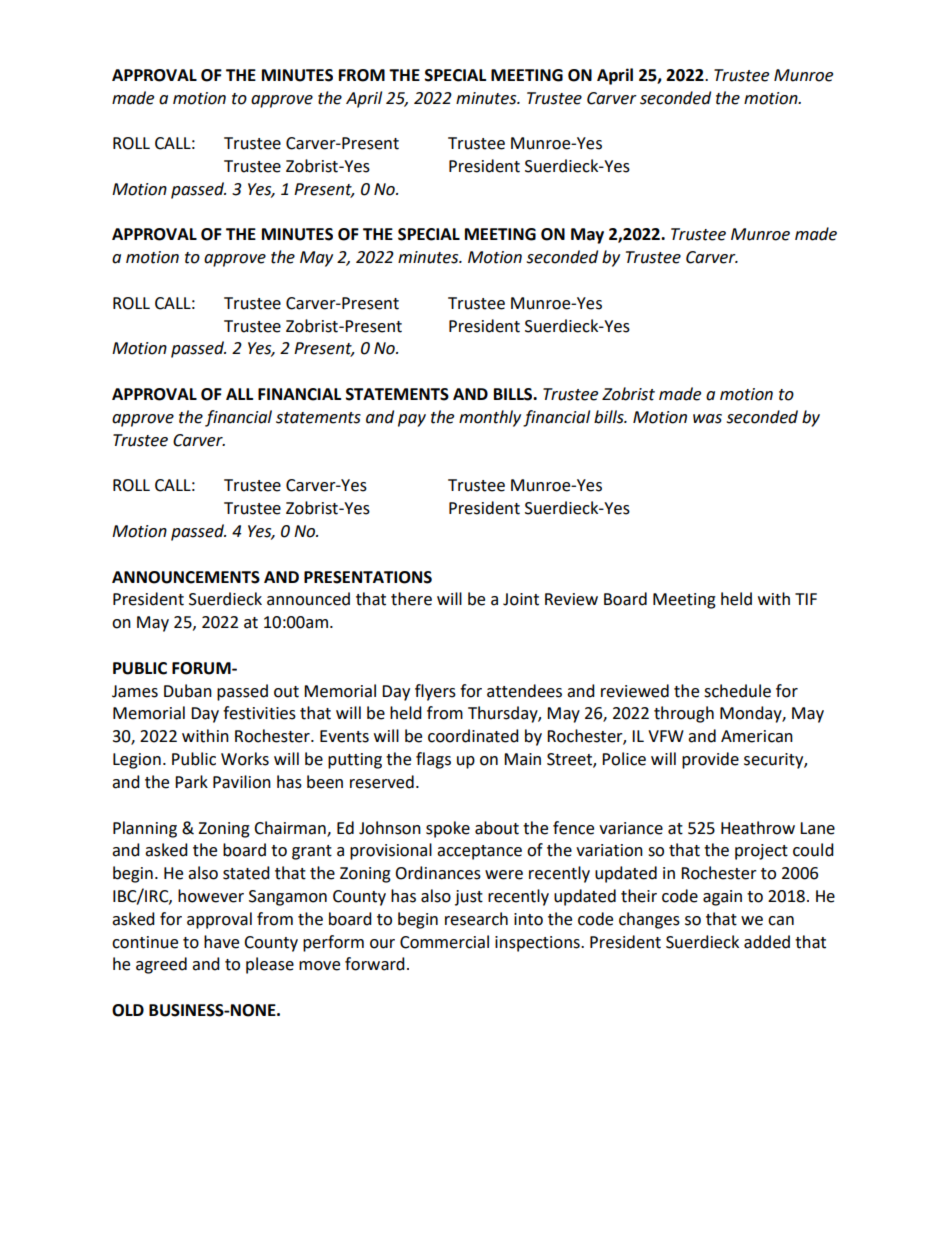  What do you see at coordinates (490, 418) in the screenshot?
I see `monthly` at bounding box center [490, 418].
